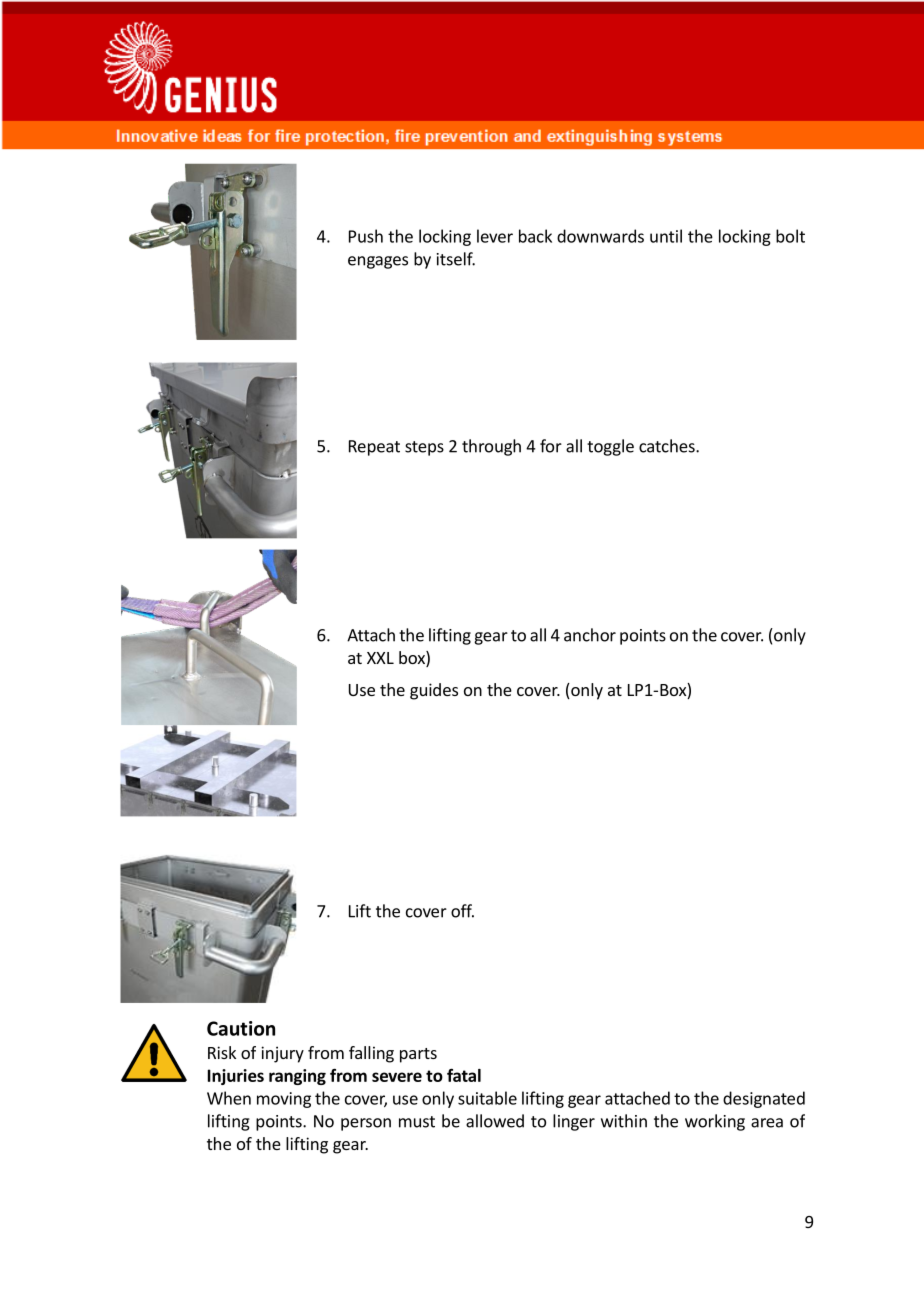 The width and height of the screenshot is (924, 1308). What do you see at coordinates (666, 236) in the screenshot?
I see `until` at bounding box center [666, 236].
